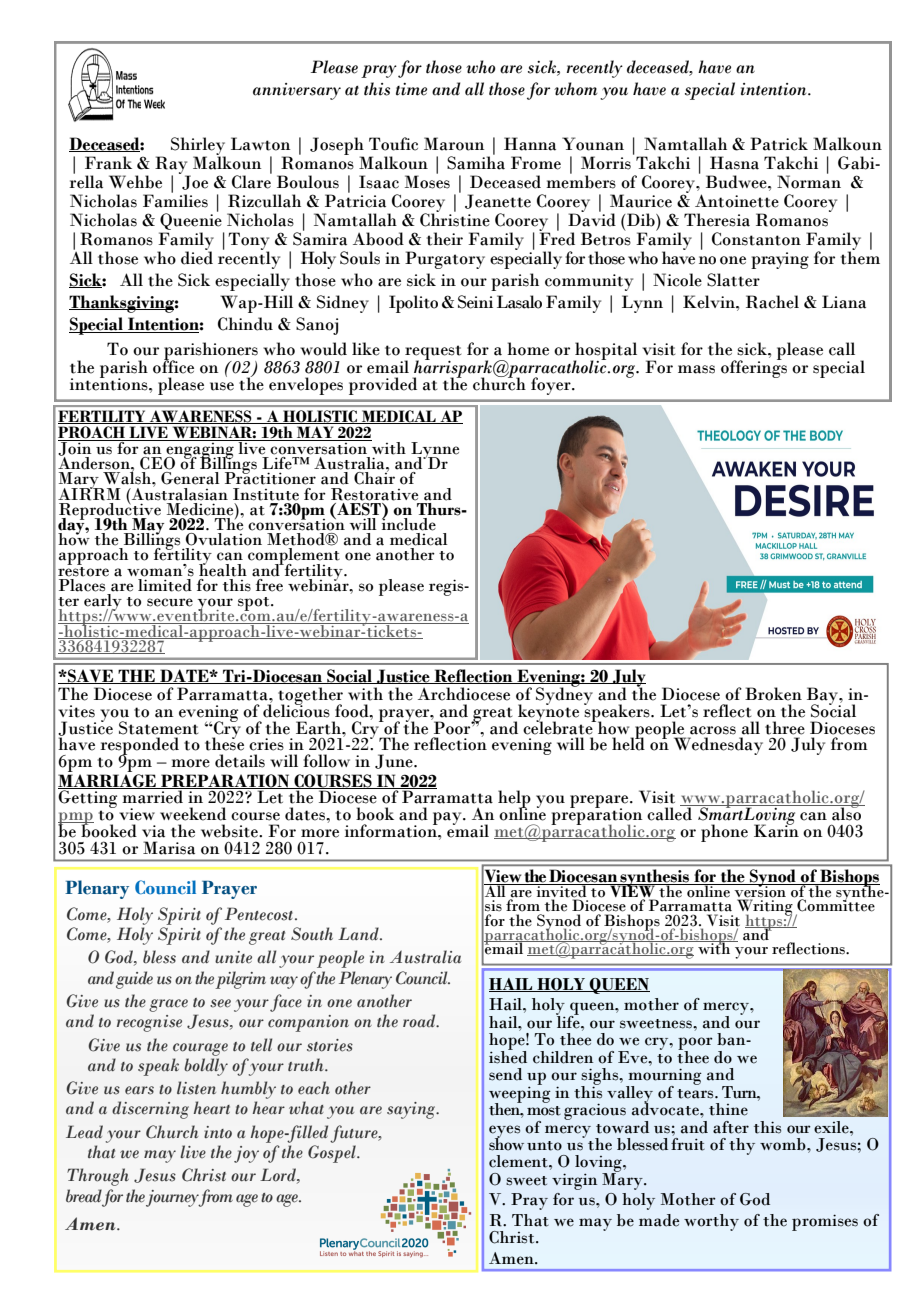 The width and height of the screenshot is (924, 1308). Describe the element at coordinates (773, 694) in the screenshot. I see `Broken` at that location.
